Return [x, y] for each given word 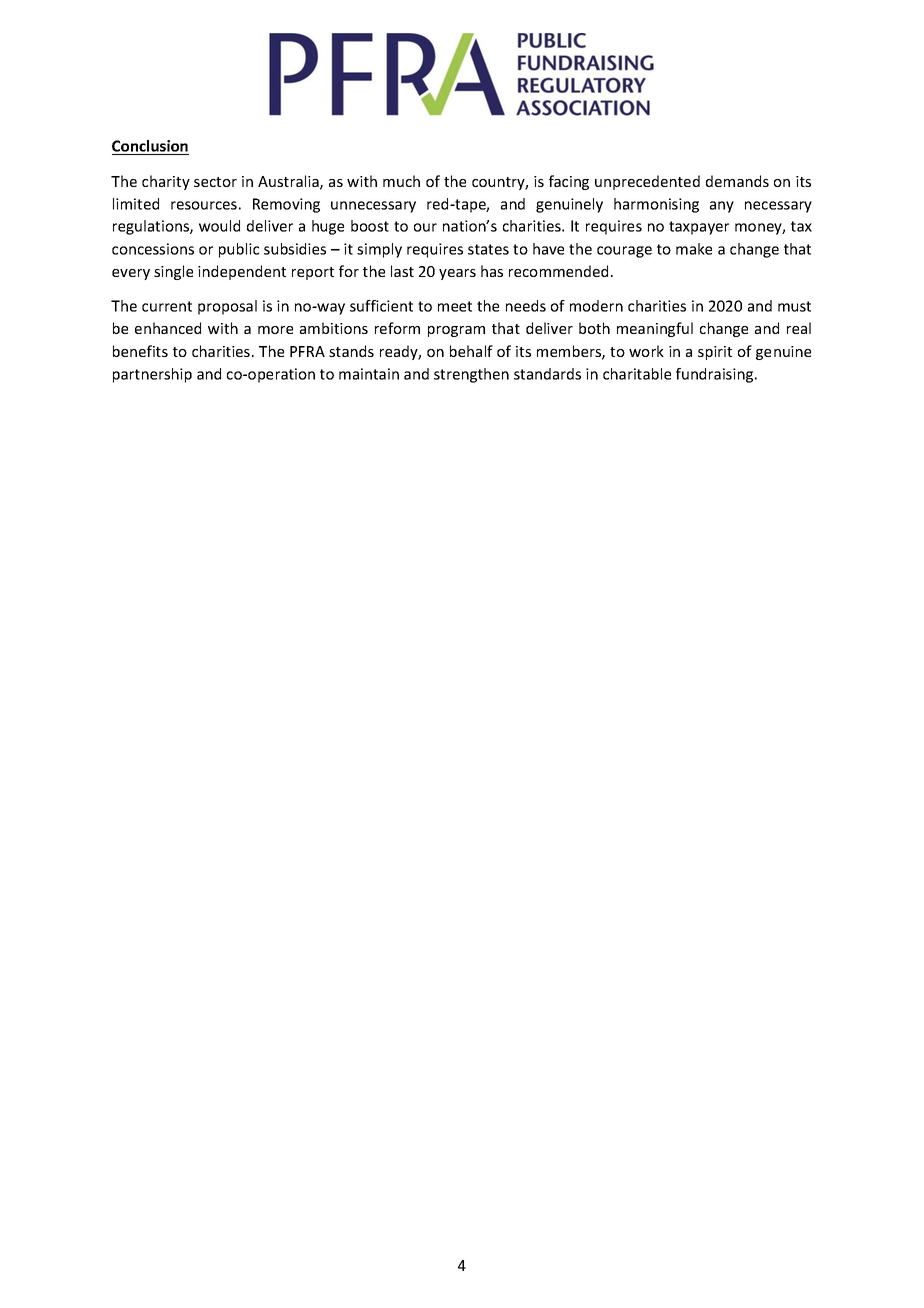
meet [455, 306]
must [794, 306]
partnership [152, 375]
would [219, 226]
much [401, 181]
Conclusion [150, 147]
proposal [227, 307]
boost [370, 226]
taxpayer [699, 228]
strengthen [471, 375]
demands [737, 181]
